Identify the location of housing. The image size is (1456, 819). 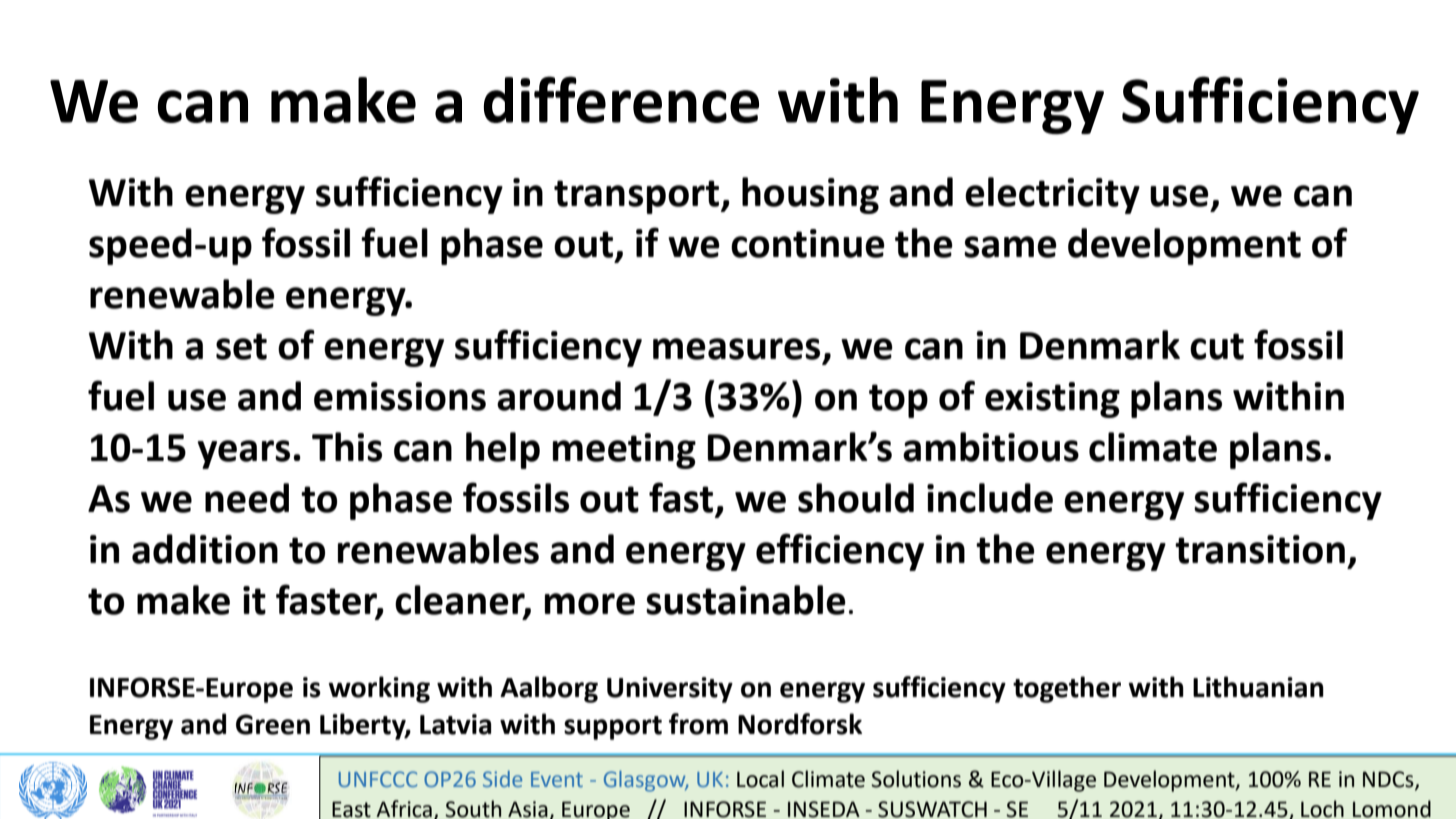
(810, 195).
